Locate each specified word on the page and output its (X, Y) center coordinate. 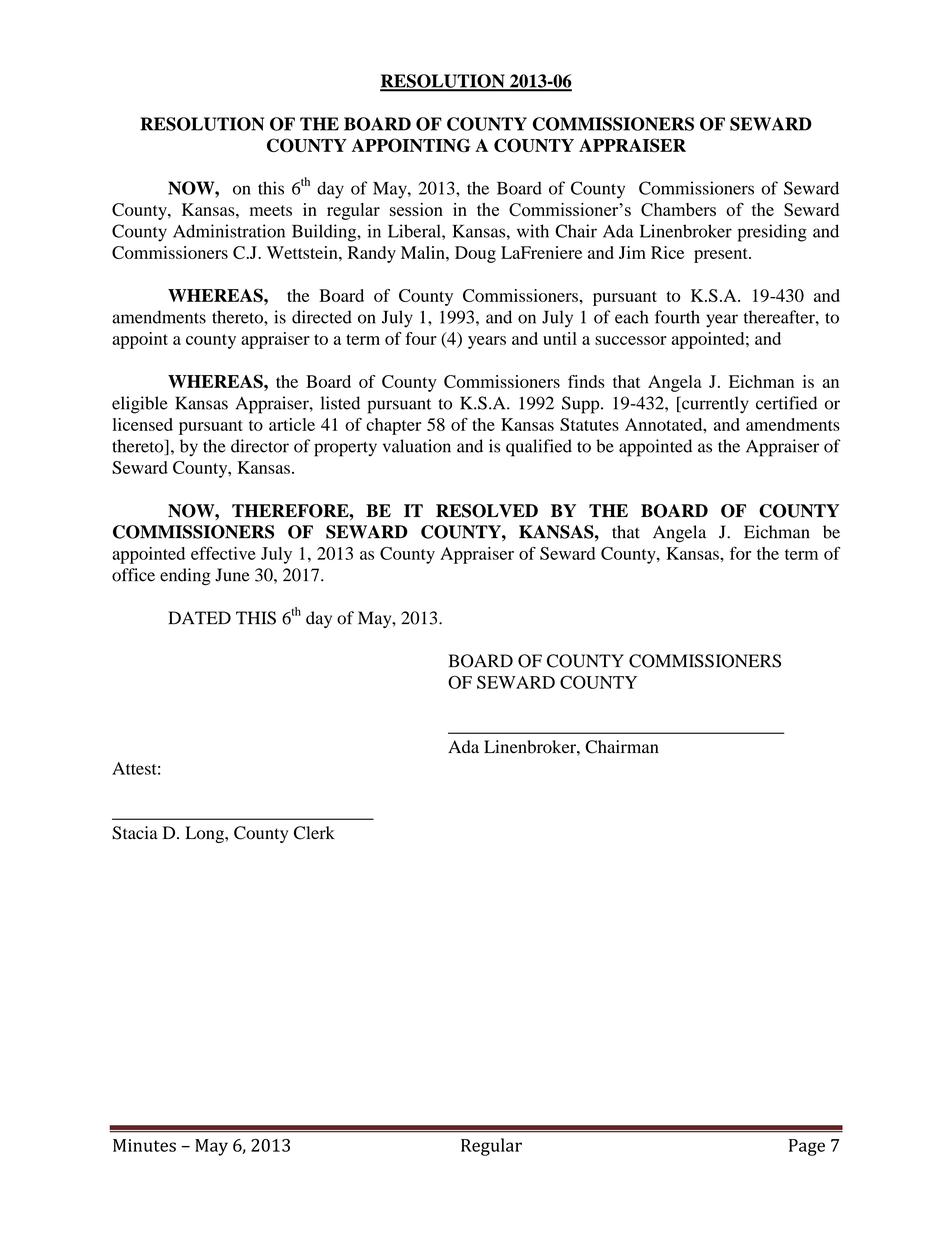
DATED (199, 618)
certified (786, 403)
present (722, 255)
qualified (539, 448)
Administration (229, 231)
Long (205, 834)
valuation (417, 446)
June (232, 575)
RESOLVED (487, 511)
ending (185, 577)
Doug (475, 254)
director (260, 446)
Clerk (314, 833)
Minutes (144, 1145)
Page (807, 1147)
